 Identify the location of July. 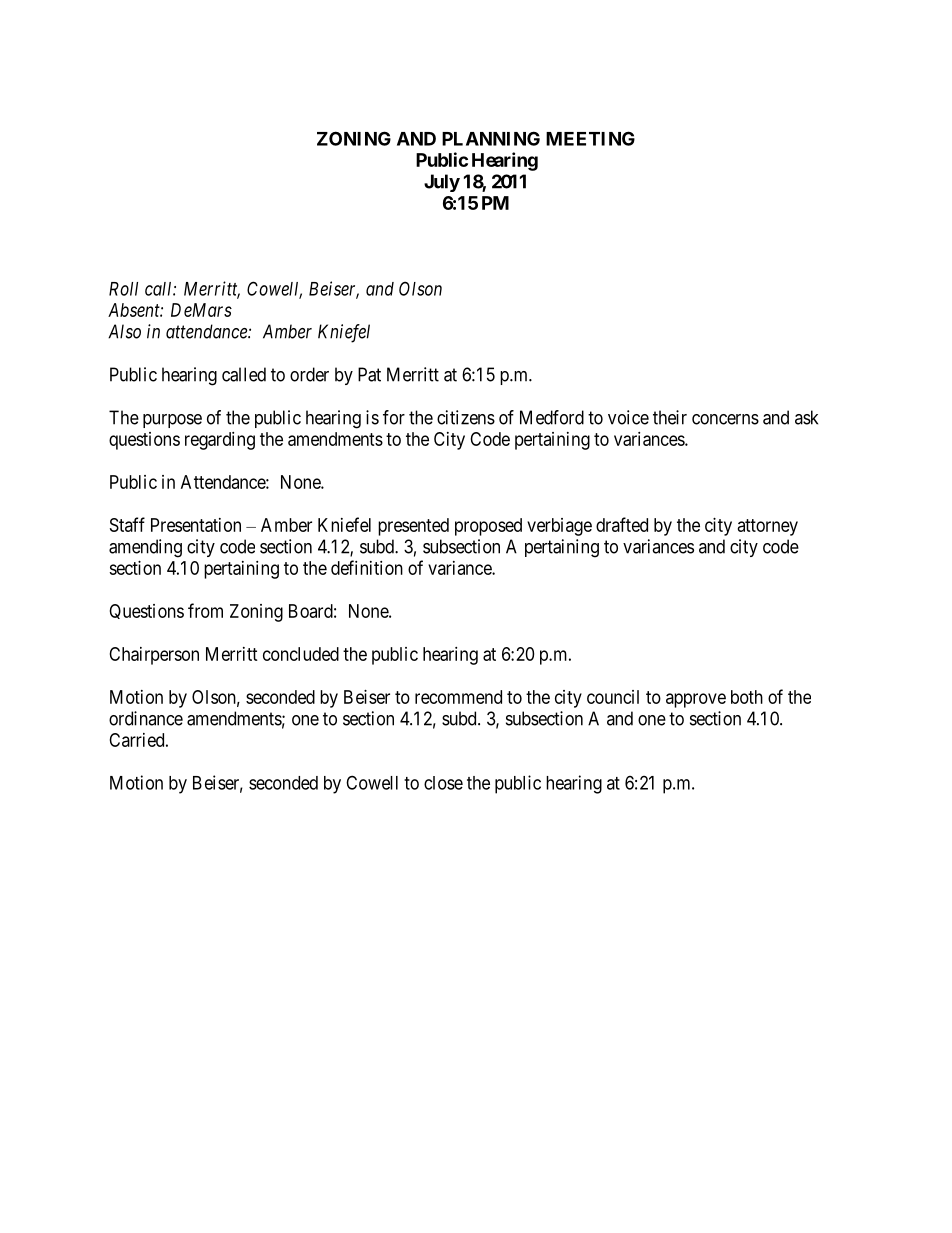
(442, 183).
